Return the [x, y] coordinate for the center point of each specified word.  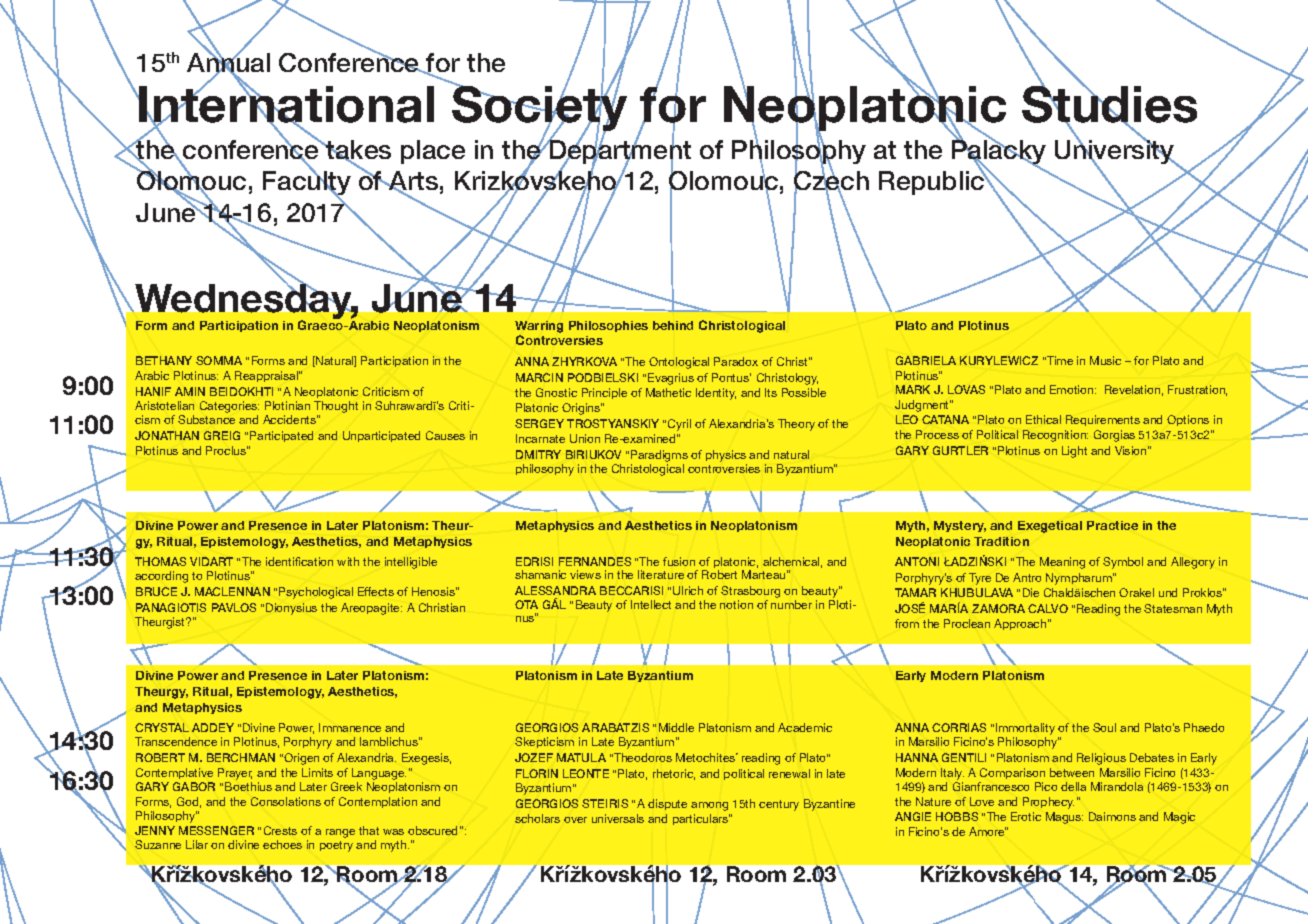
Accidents [290, 419]
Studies [1109, 104]
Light [1074, 452]
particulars [701, 819]
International [286, 104]
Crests [280, 830]
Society [539, 108]
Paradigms [659, 456]
